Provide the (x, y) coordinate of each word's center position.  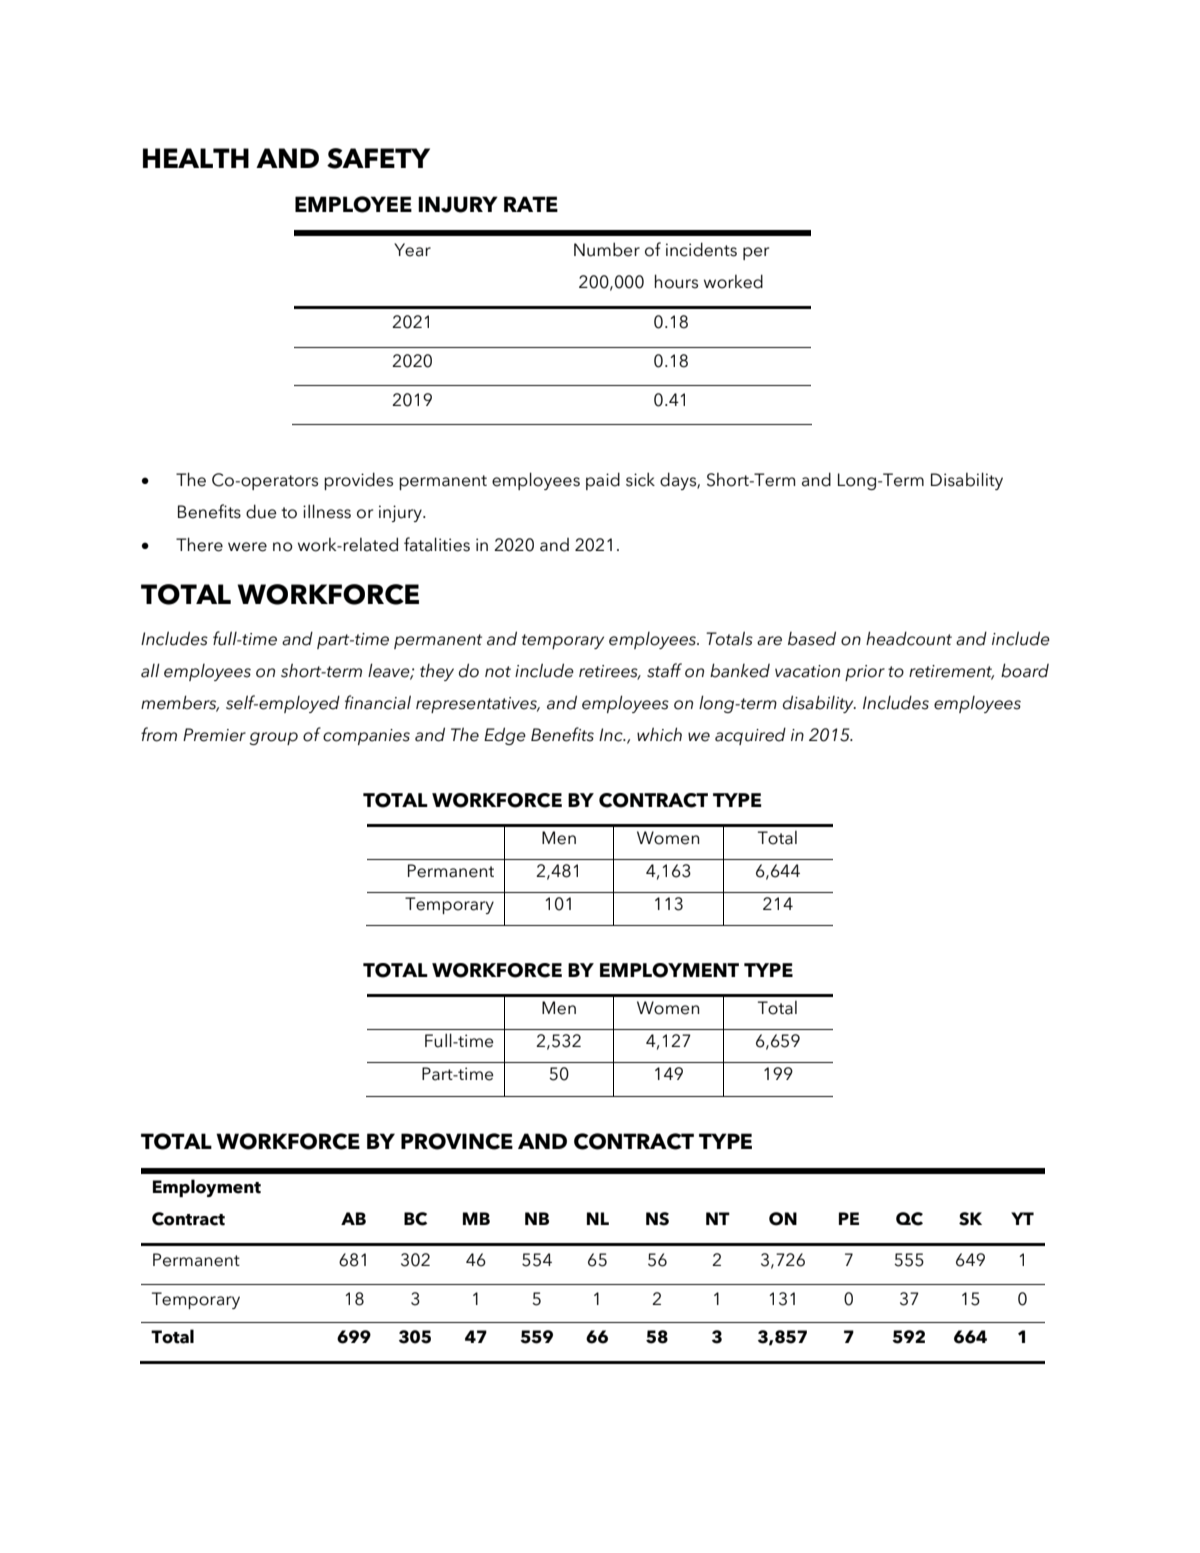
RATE (531, 204)
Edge (505, 736)
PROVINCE (457, 1141)
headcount (909, 638)
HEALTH (196, 158)
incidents (701, 249)
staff (664, 670)
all (150, 670)
